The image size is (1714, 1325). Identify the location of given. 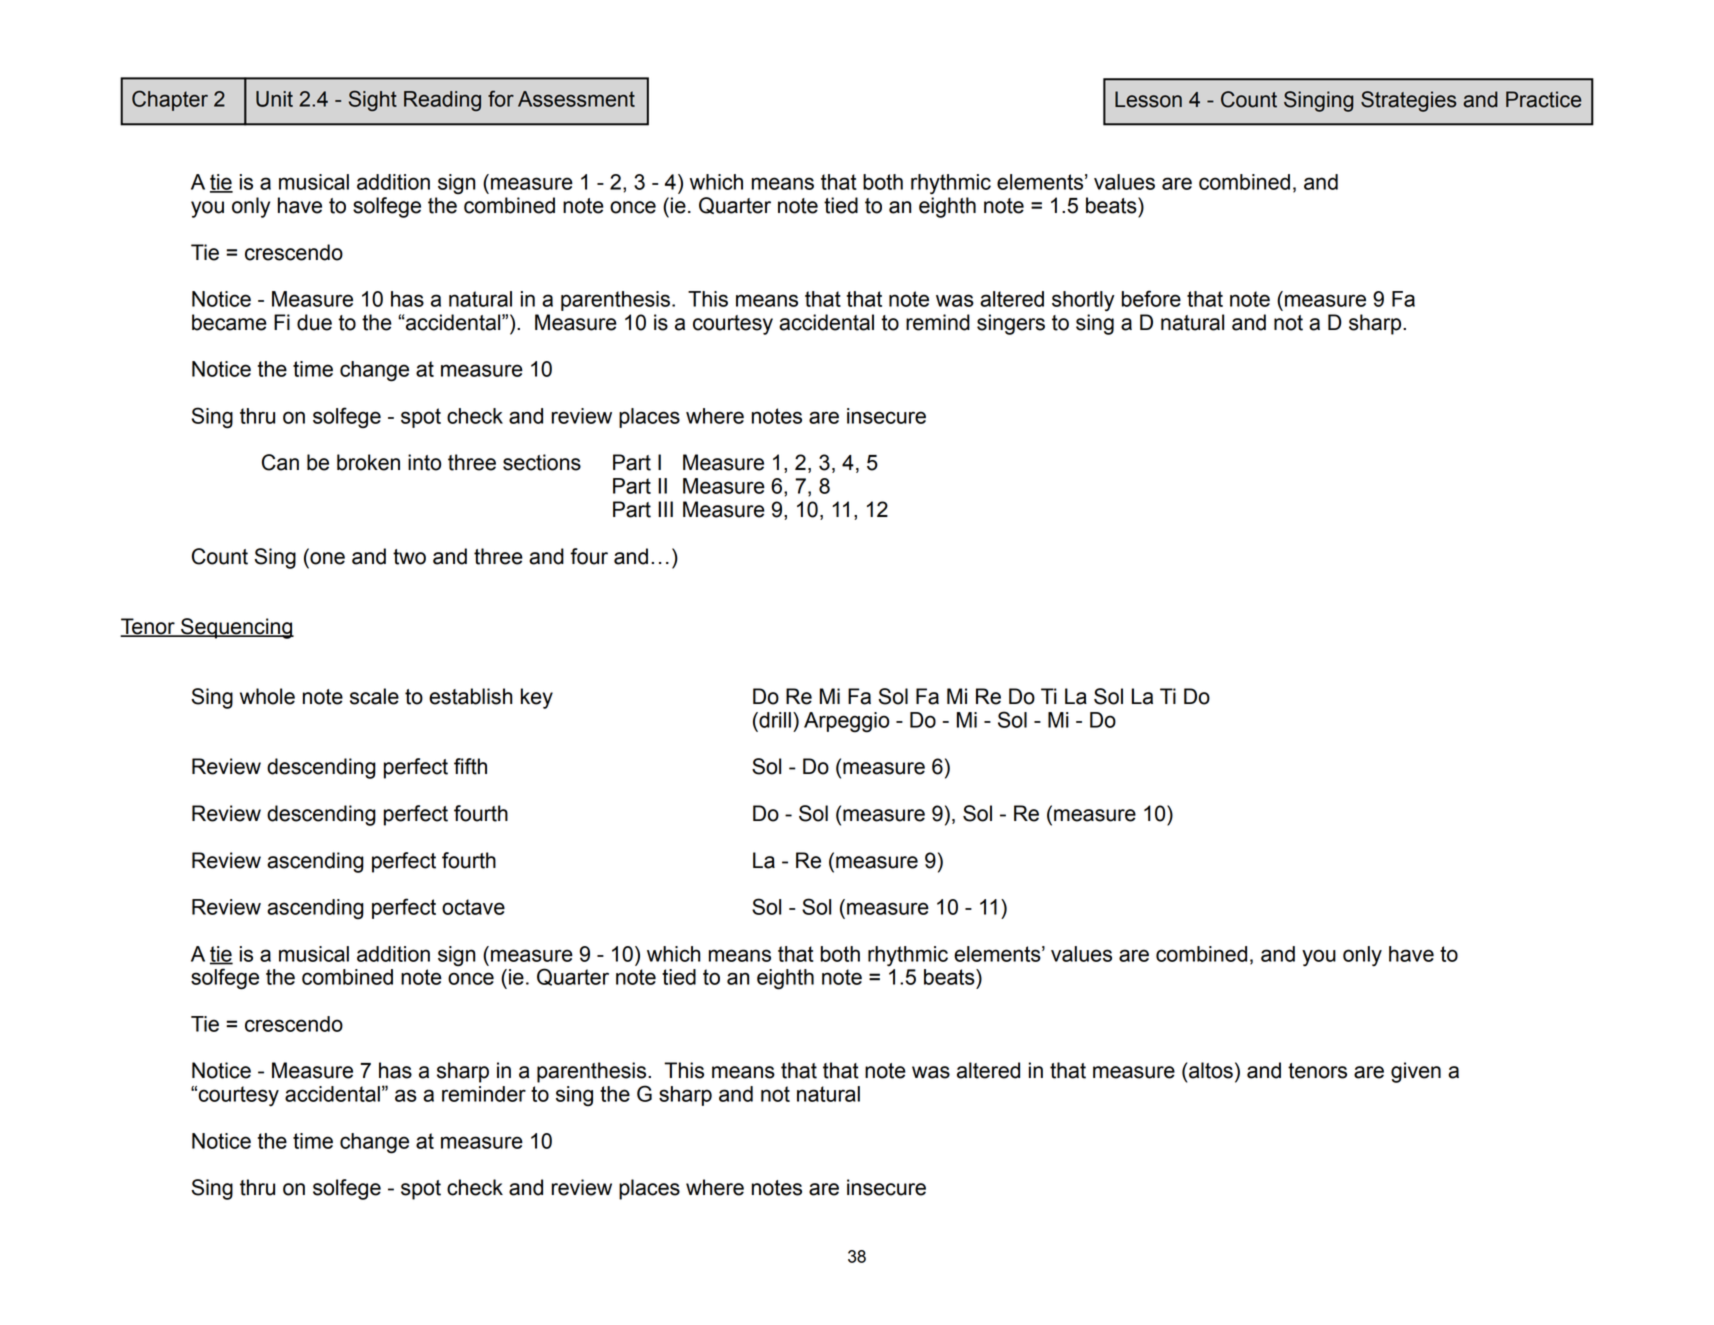
(1416, 1072).
